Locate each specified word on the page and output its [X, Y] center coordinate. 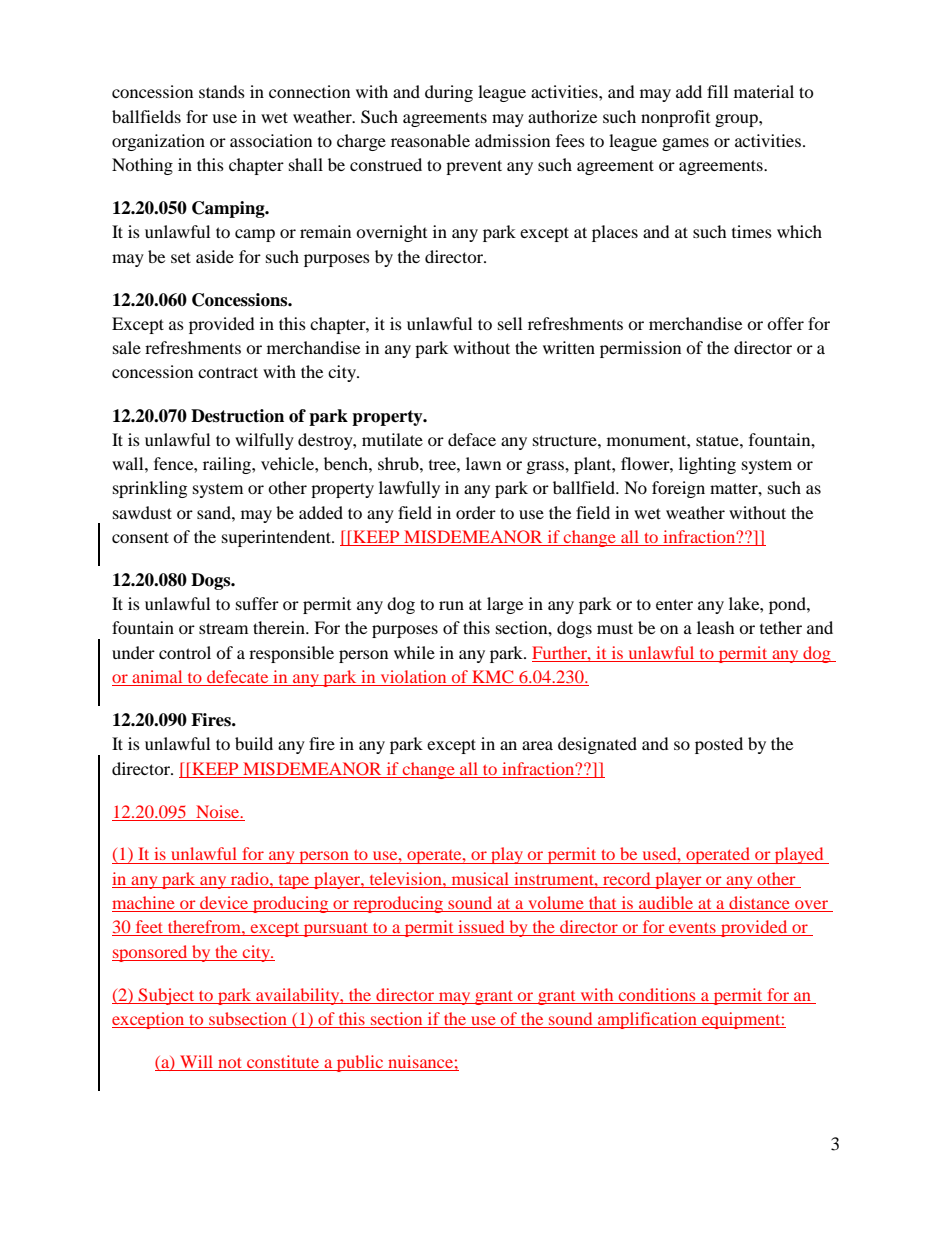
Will [197, 1063]
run [451, 605]
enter [674, 604]
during [449, 93]
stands [222, 91]
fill [717, 91]
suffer [257, 603]
